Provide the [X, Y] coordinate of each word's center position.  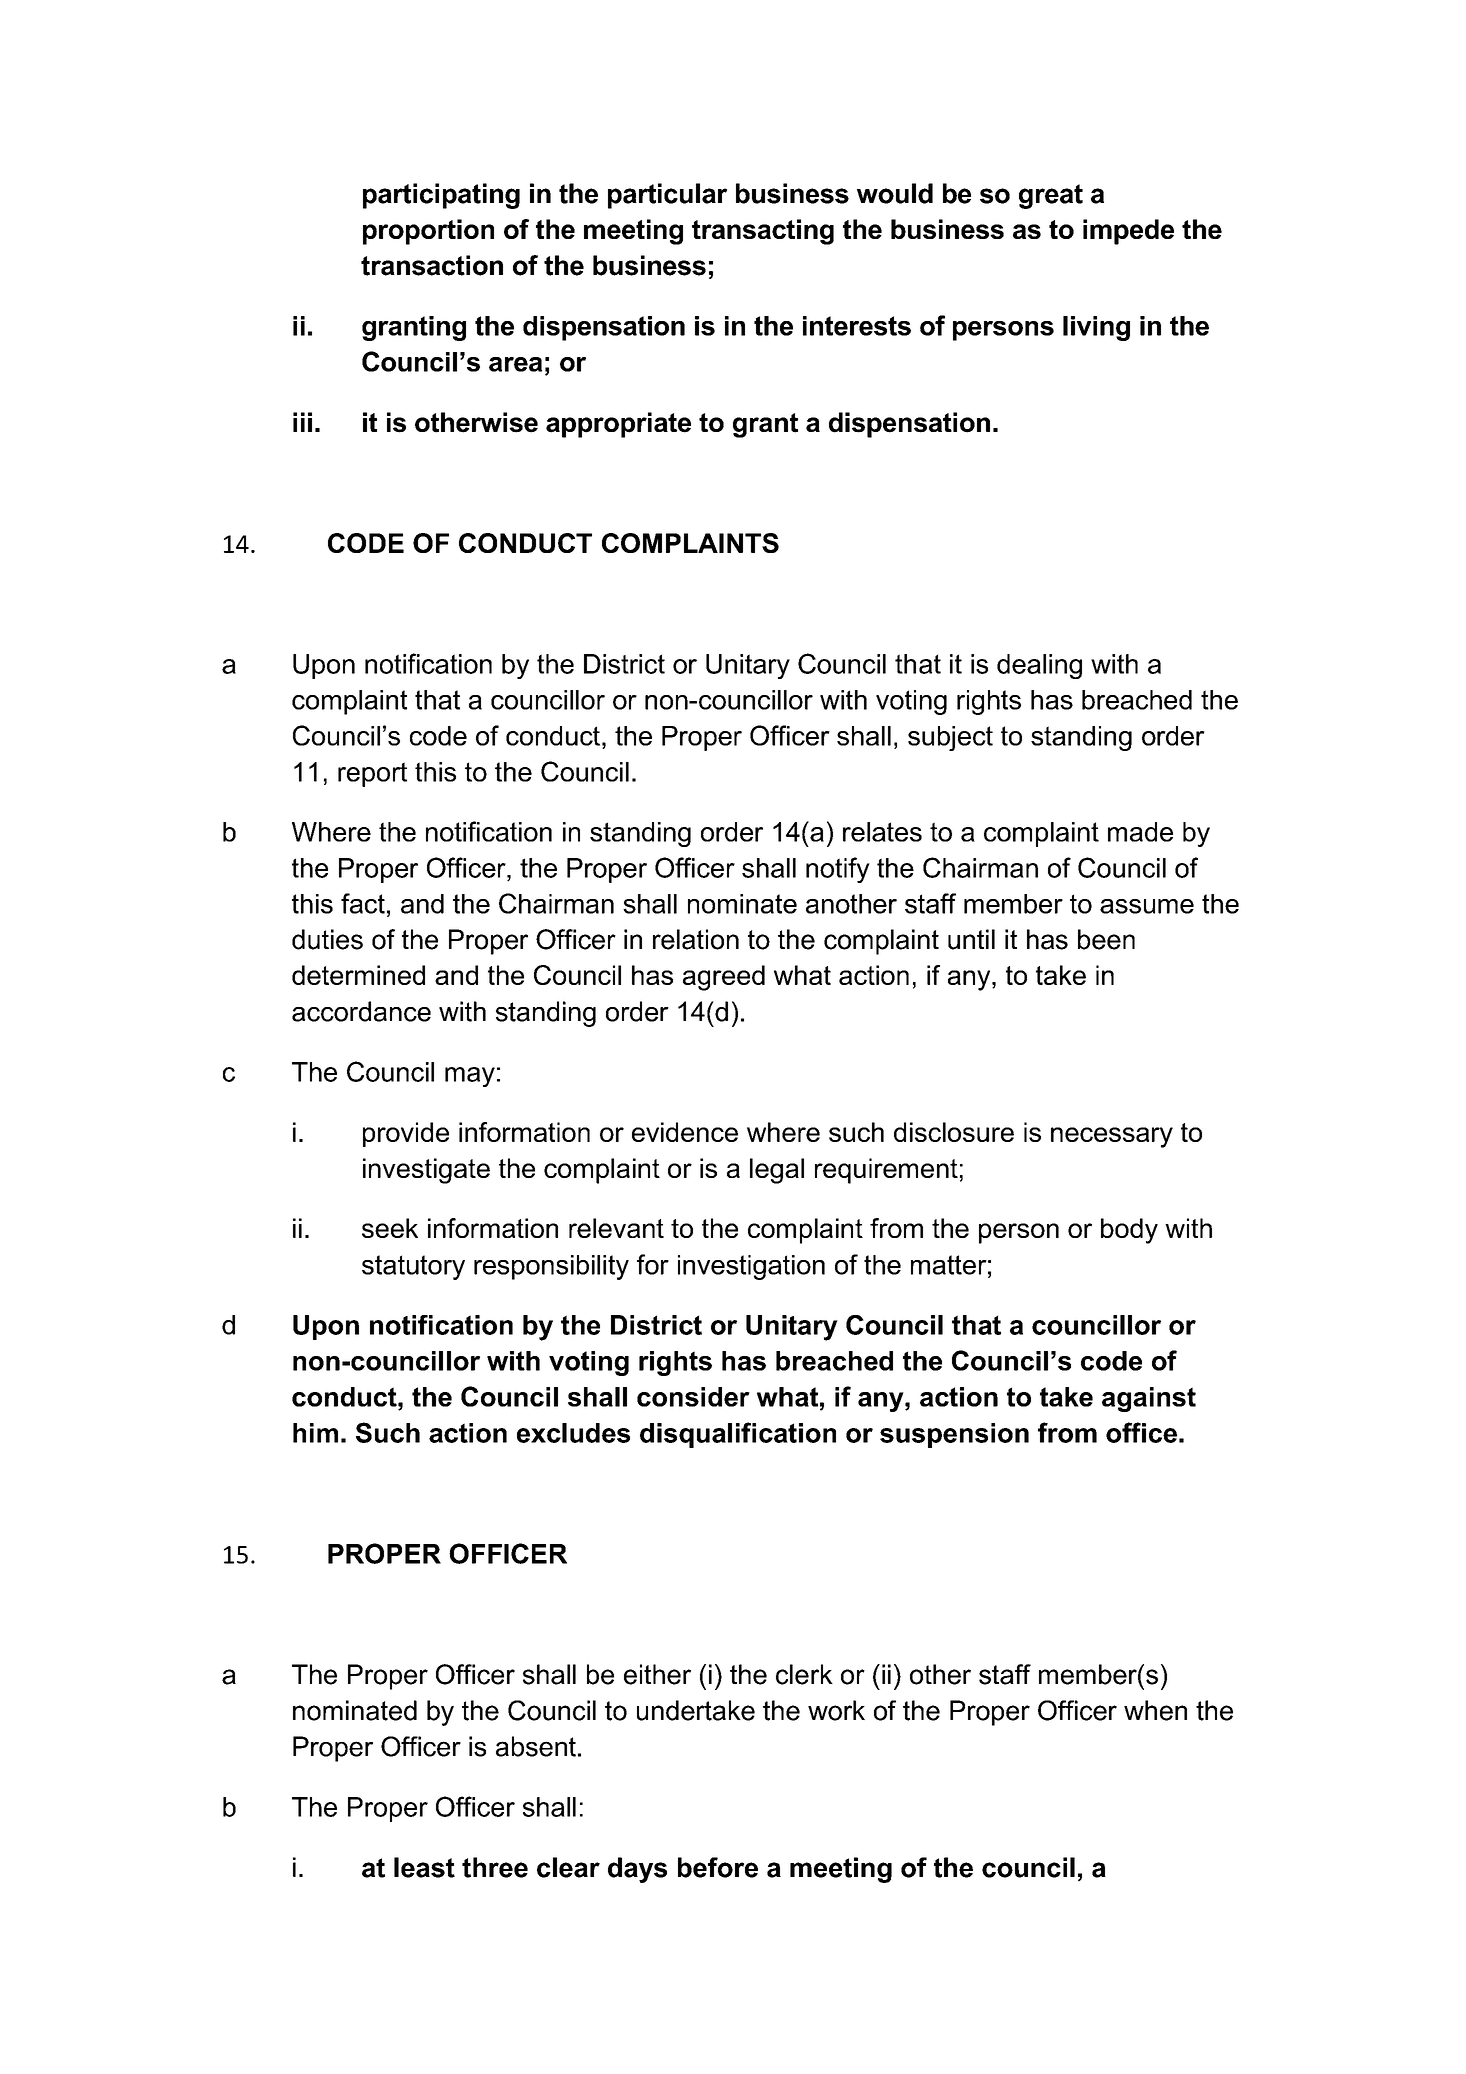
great [1051, 196]
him [315, 1433]
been [1106, 939]
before [718, 1867]
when [1155, 1710]
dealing [1039, 666]
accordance [361, 1011]
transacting [763, 232]
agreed [724, 978]
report [372, 774]
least [424, 1867]
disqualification [738, 1435]
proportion [428, 232]
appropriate [618, 425]
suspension [954, 1435]
